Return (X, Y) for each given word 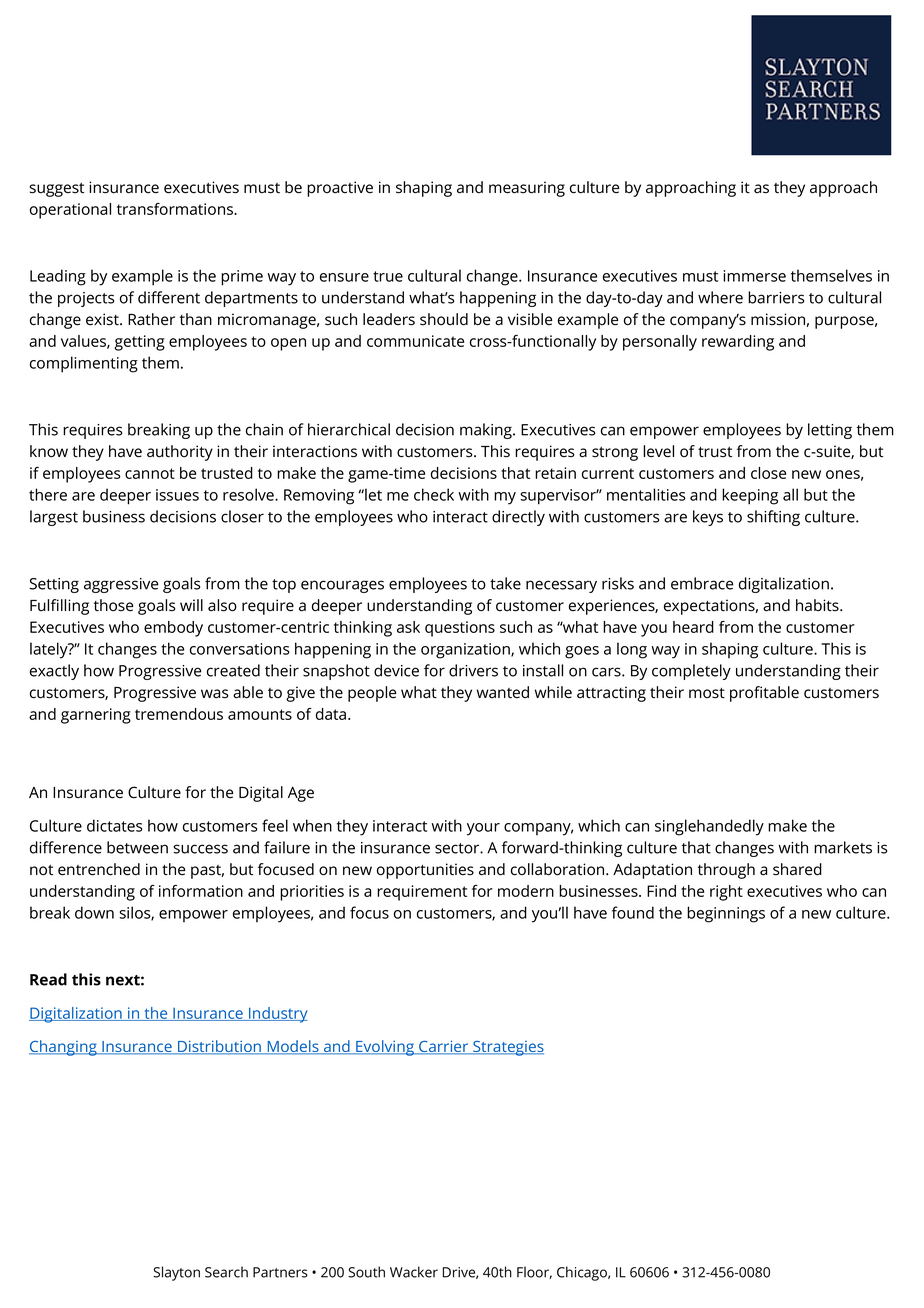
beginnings (726, 914)
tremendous (179, 714)
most (707, 693)
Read (48, 979)
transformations (176, 209)
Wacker (414, 1272)
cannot (150, 473)
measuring (527, 189)
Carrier (444, 1047)
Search (226, 1272)
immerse (754, 276)
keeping (750, 496)
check (434, 494)
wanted (503, 692)
